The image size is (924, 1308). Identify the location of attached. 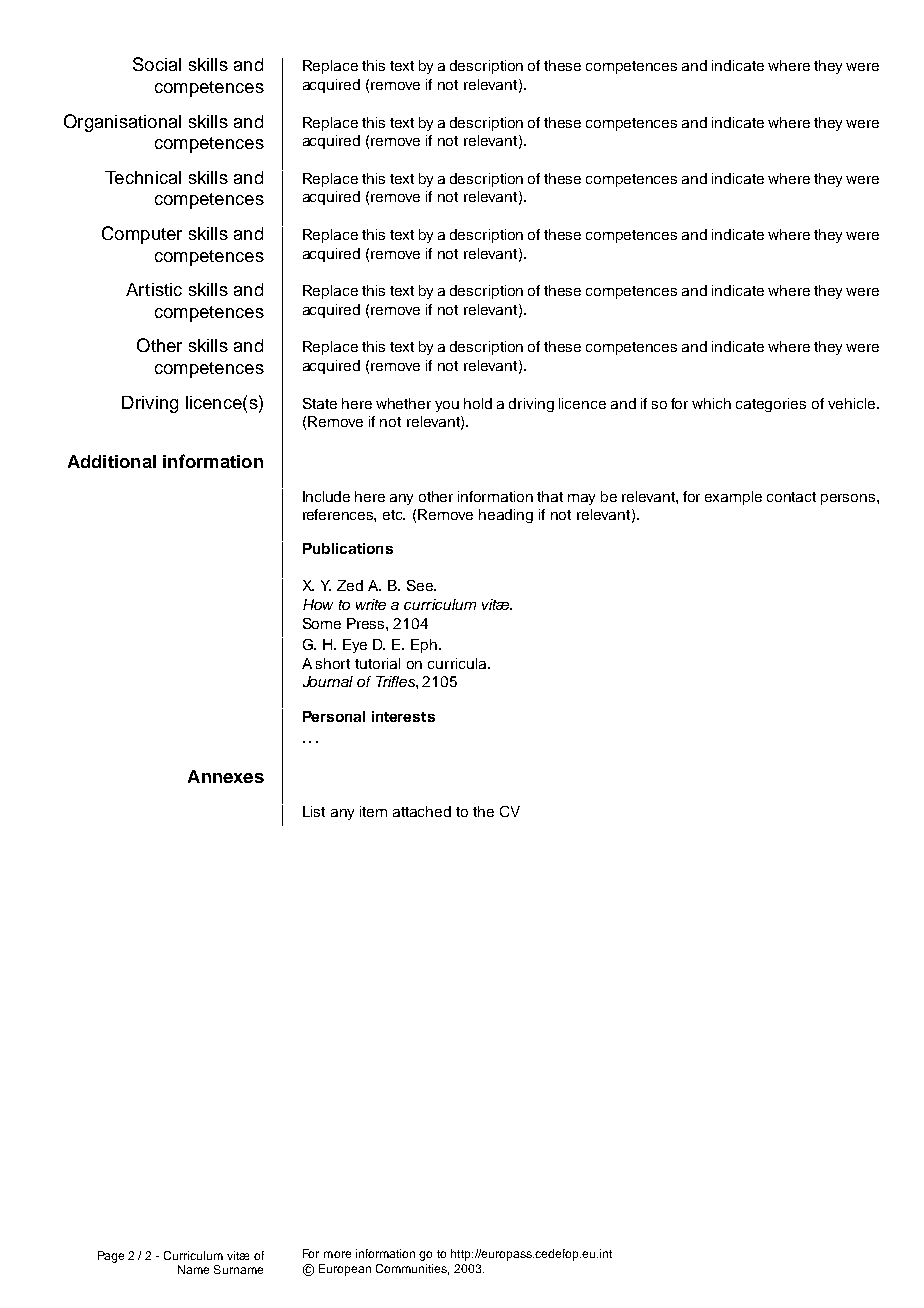
(422, 811).
